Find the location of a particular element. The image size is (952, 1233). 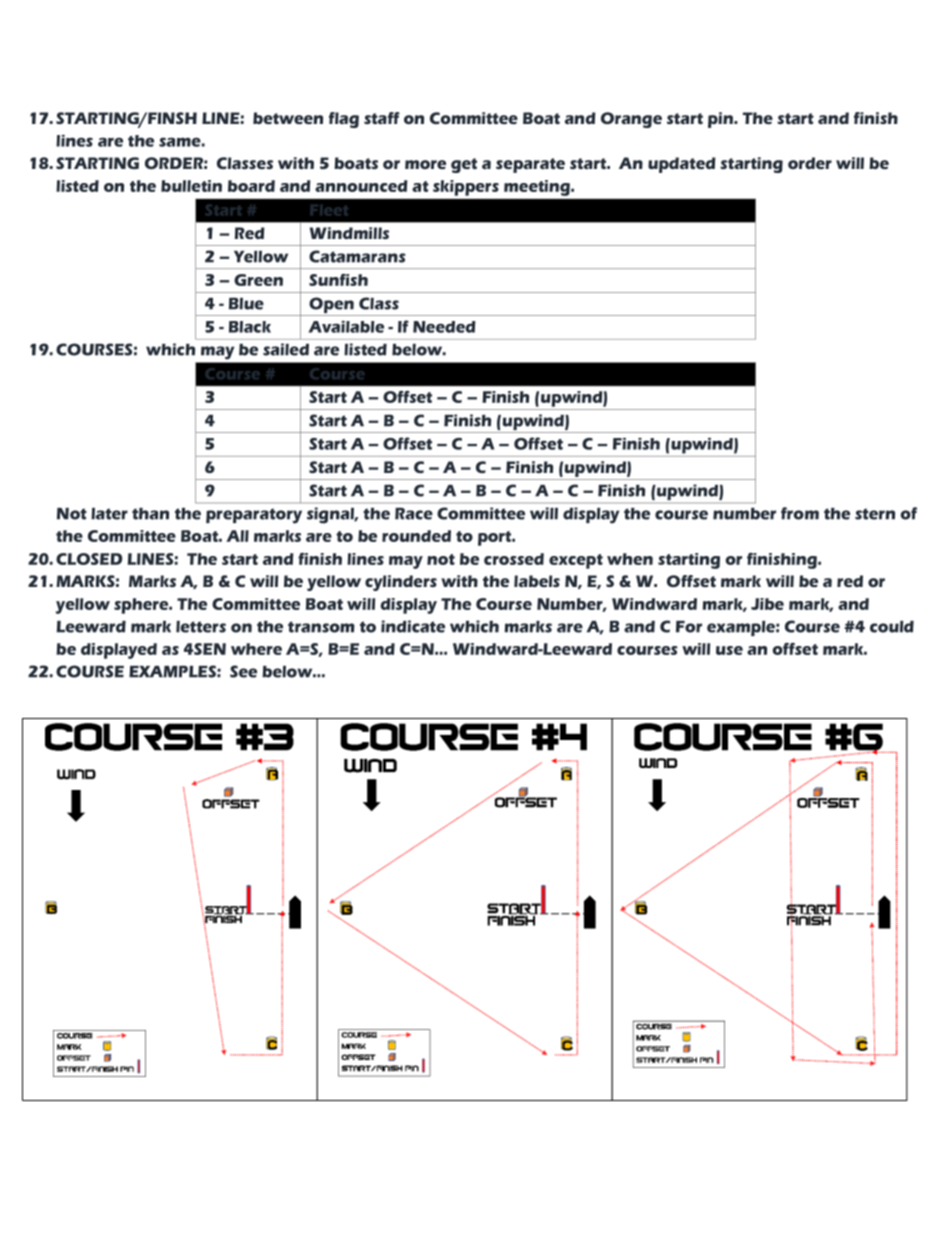

use is located at coordinates (729, 650).
